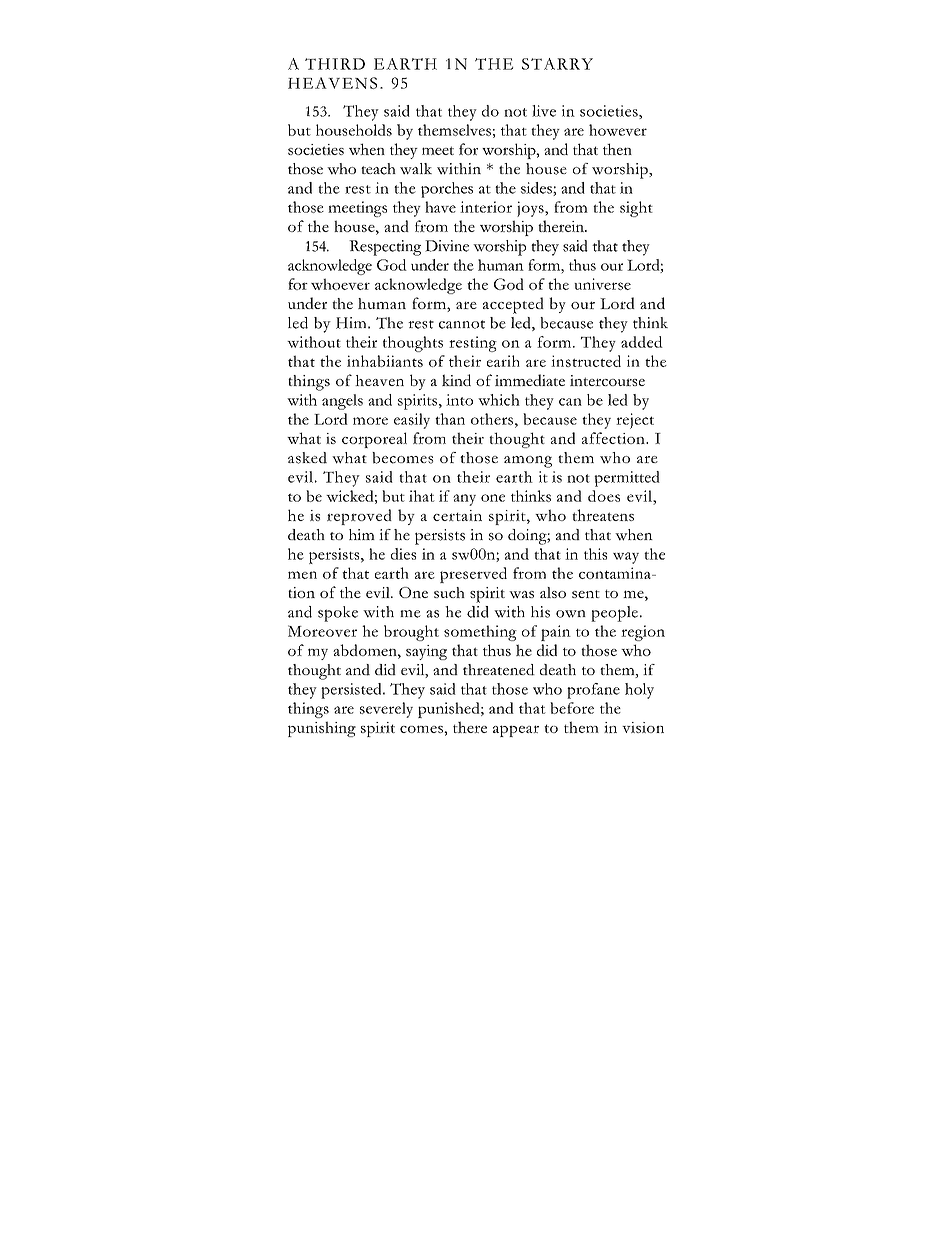 The height and width of the page is (1233, 952). I want to click on intercourse, so click(607, 380).
